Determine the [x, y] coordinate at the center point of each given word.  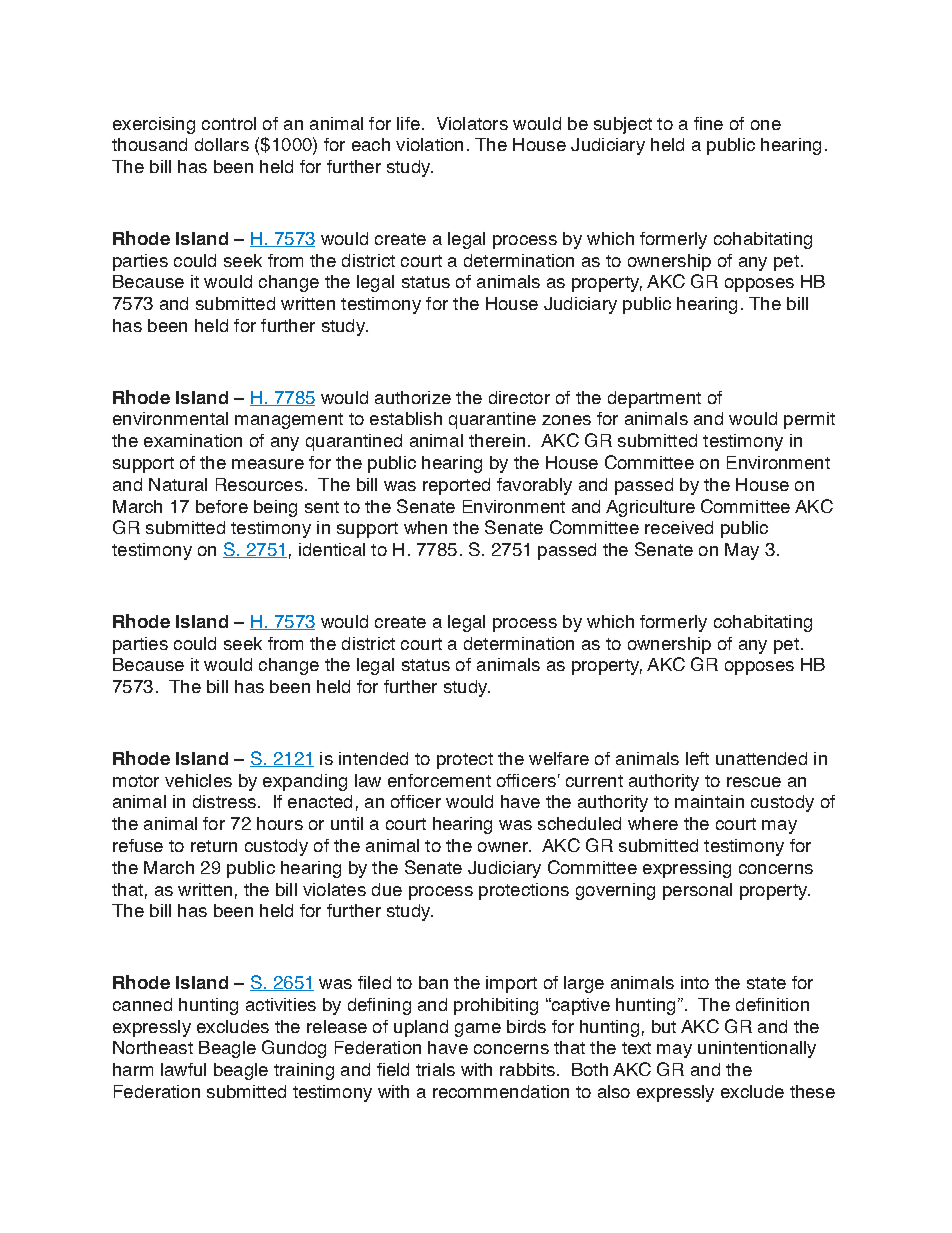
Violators [472, 123]
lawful [183, 1069]
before [222, 506]
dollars [222, 144]
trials [435, 1069]
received [679, 527]
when [425, 527]
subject [623, 125]
